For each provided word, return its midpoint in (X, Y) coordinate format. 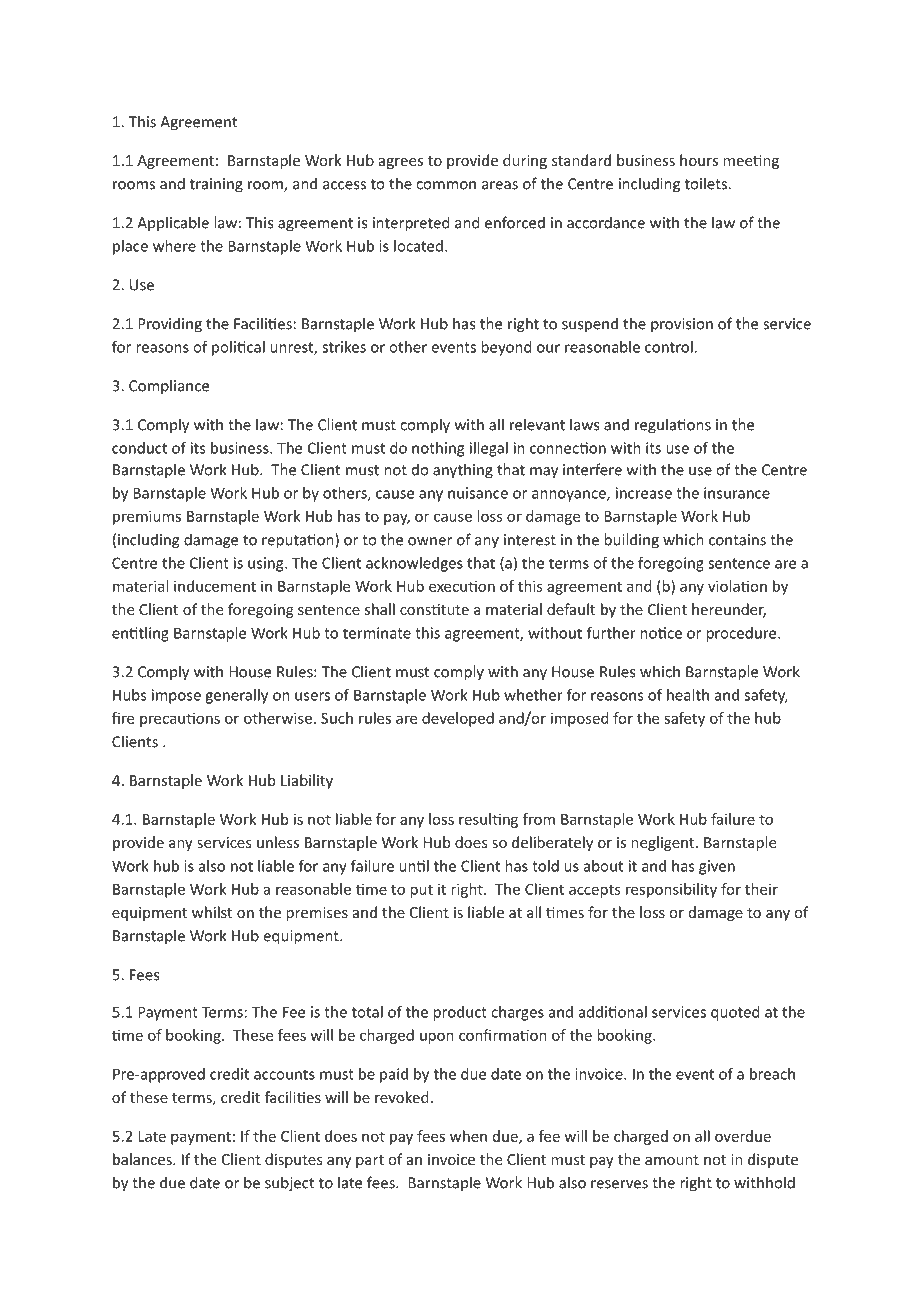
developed (458, 719)
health (688, 695)
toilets (707, 183)
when (468, 1136)
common (446, 185)
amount (672, 1160)
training (216, 185)
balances (143, 1159)
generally (236, 696)
